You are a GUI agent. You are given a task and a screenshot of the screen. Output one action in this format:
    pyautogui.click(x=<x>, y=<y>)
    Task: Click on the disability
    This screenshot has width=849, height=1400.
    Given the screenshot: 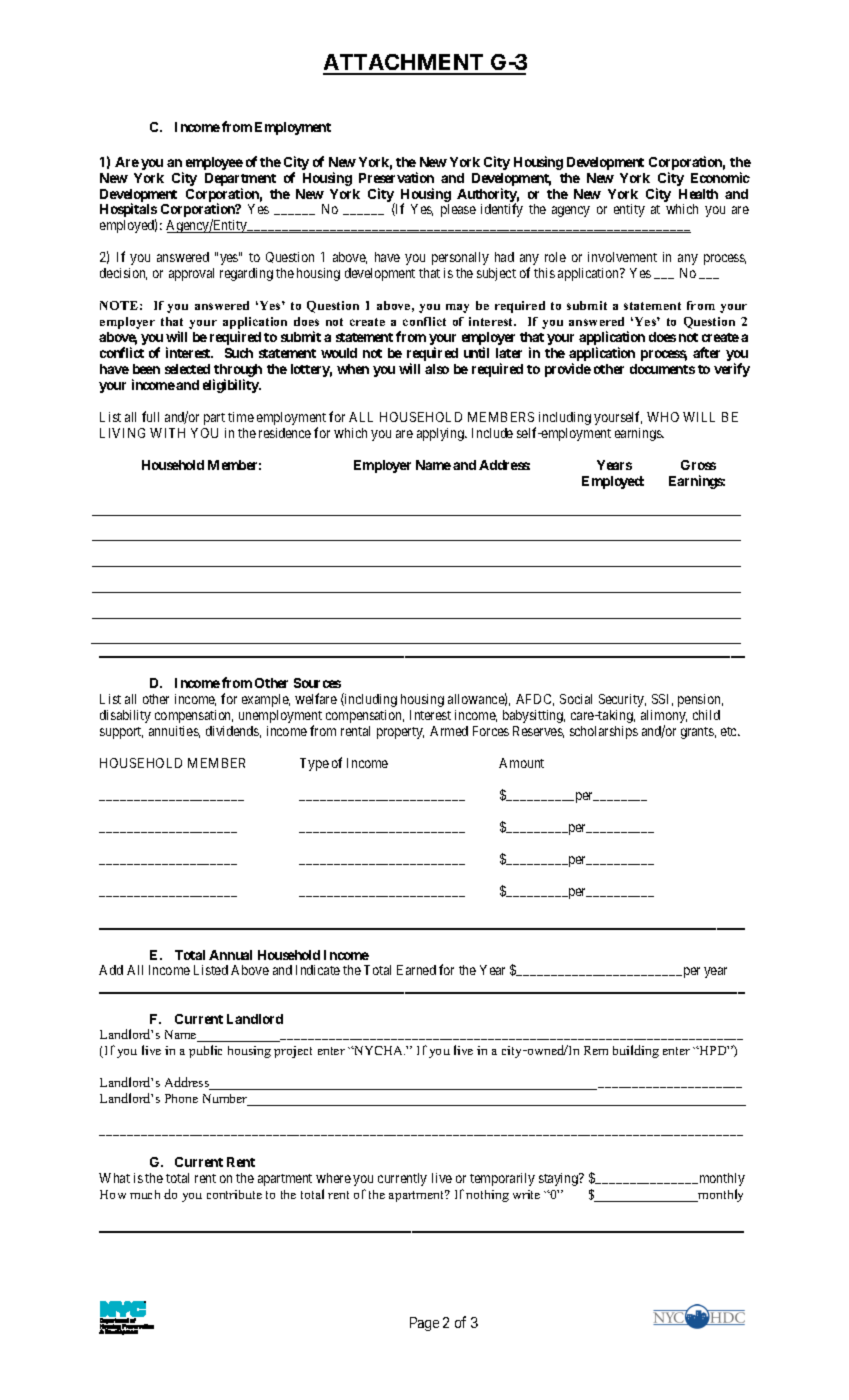 What is the action you would take?
    pyautogui.click(x=125, y=716)
